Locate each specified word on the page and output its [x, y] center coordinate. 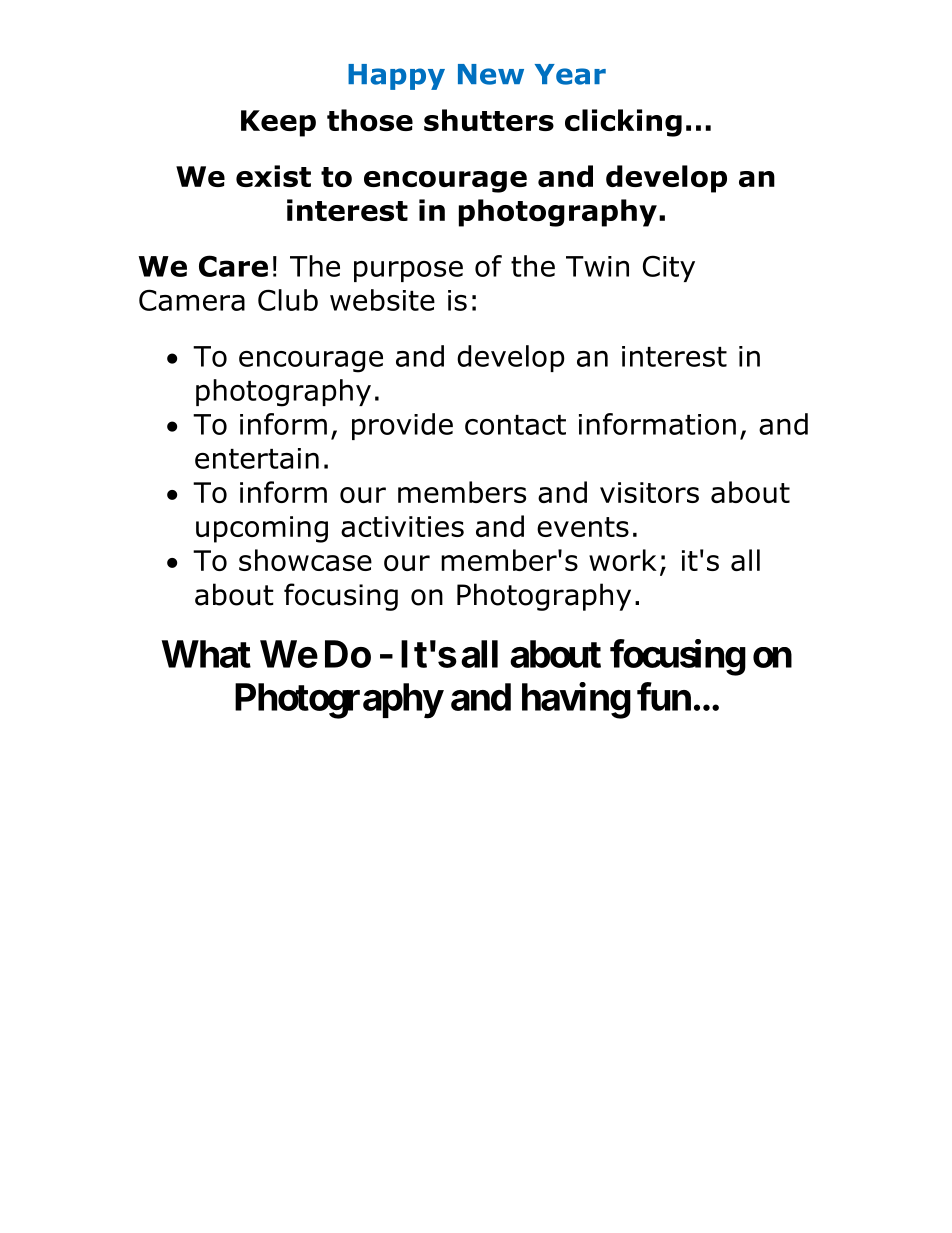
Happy [396, 77]
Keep [278, 123]
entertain [257, 458]
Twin [597, 266]
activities [402, 526]
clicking [623, 123]
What [206, 654]
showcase [305, 560]
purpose [408, 271]
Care [233, 266]
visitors [649, 492]
